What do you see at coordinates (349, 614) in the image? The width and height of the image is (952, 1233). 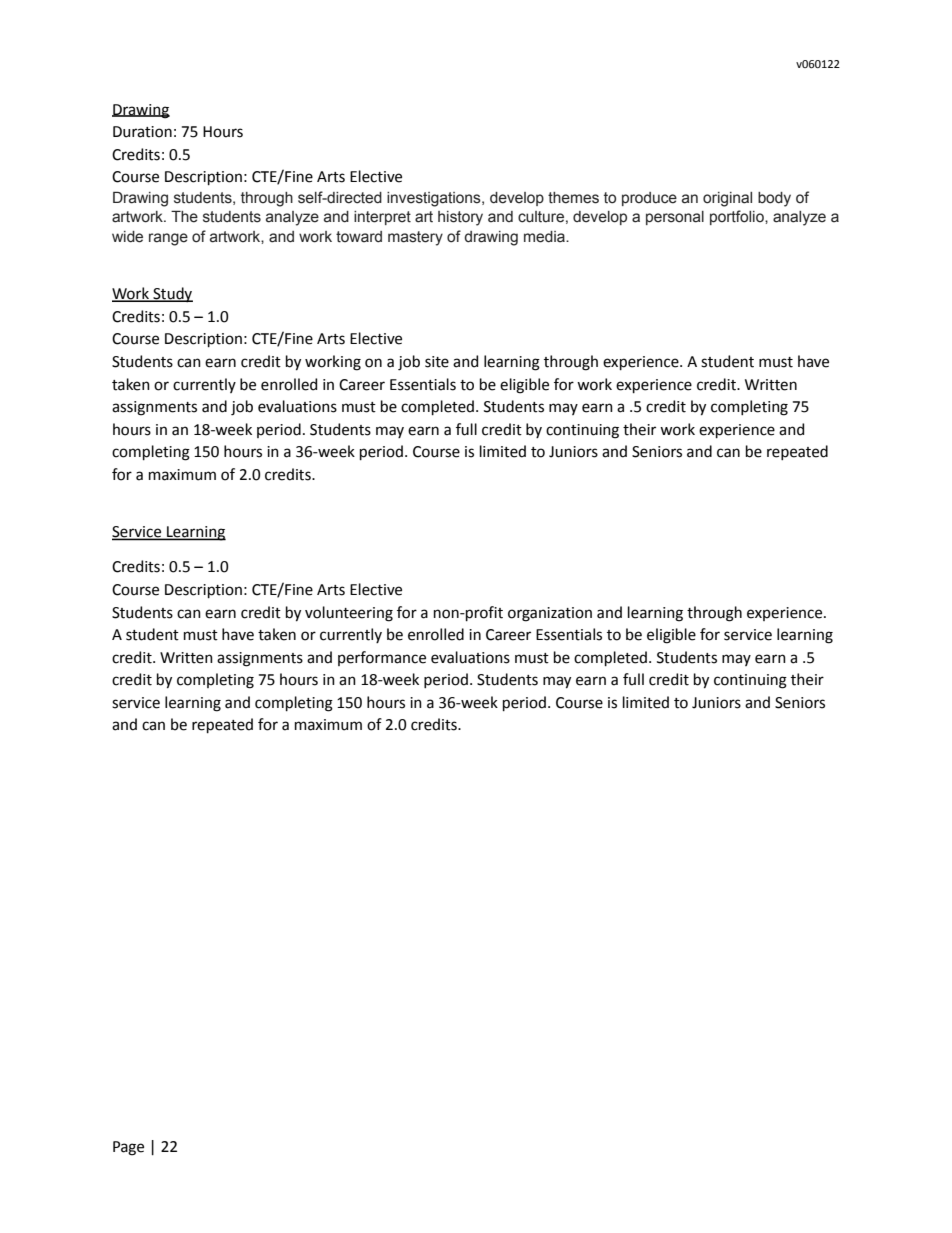 I see `volunteering` at bounding box center [349, 614].
